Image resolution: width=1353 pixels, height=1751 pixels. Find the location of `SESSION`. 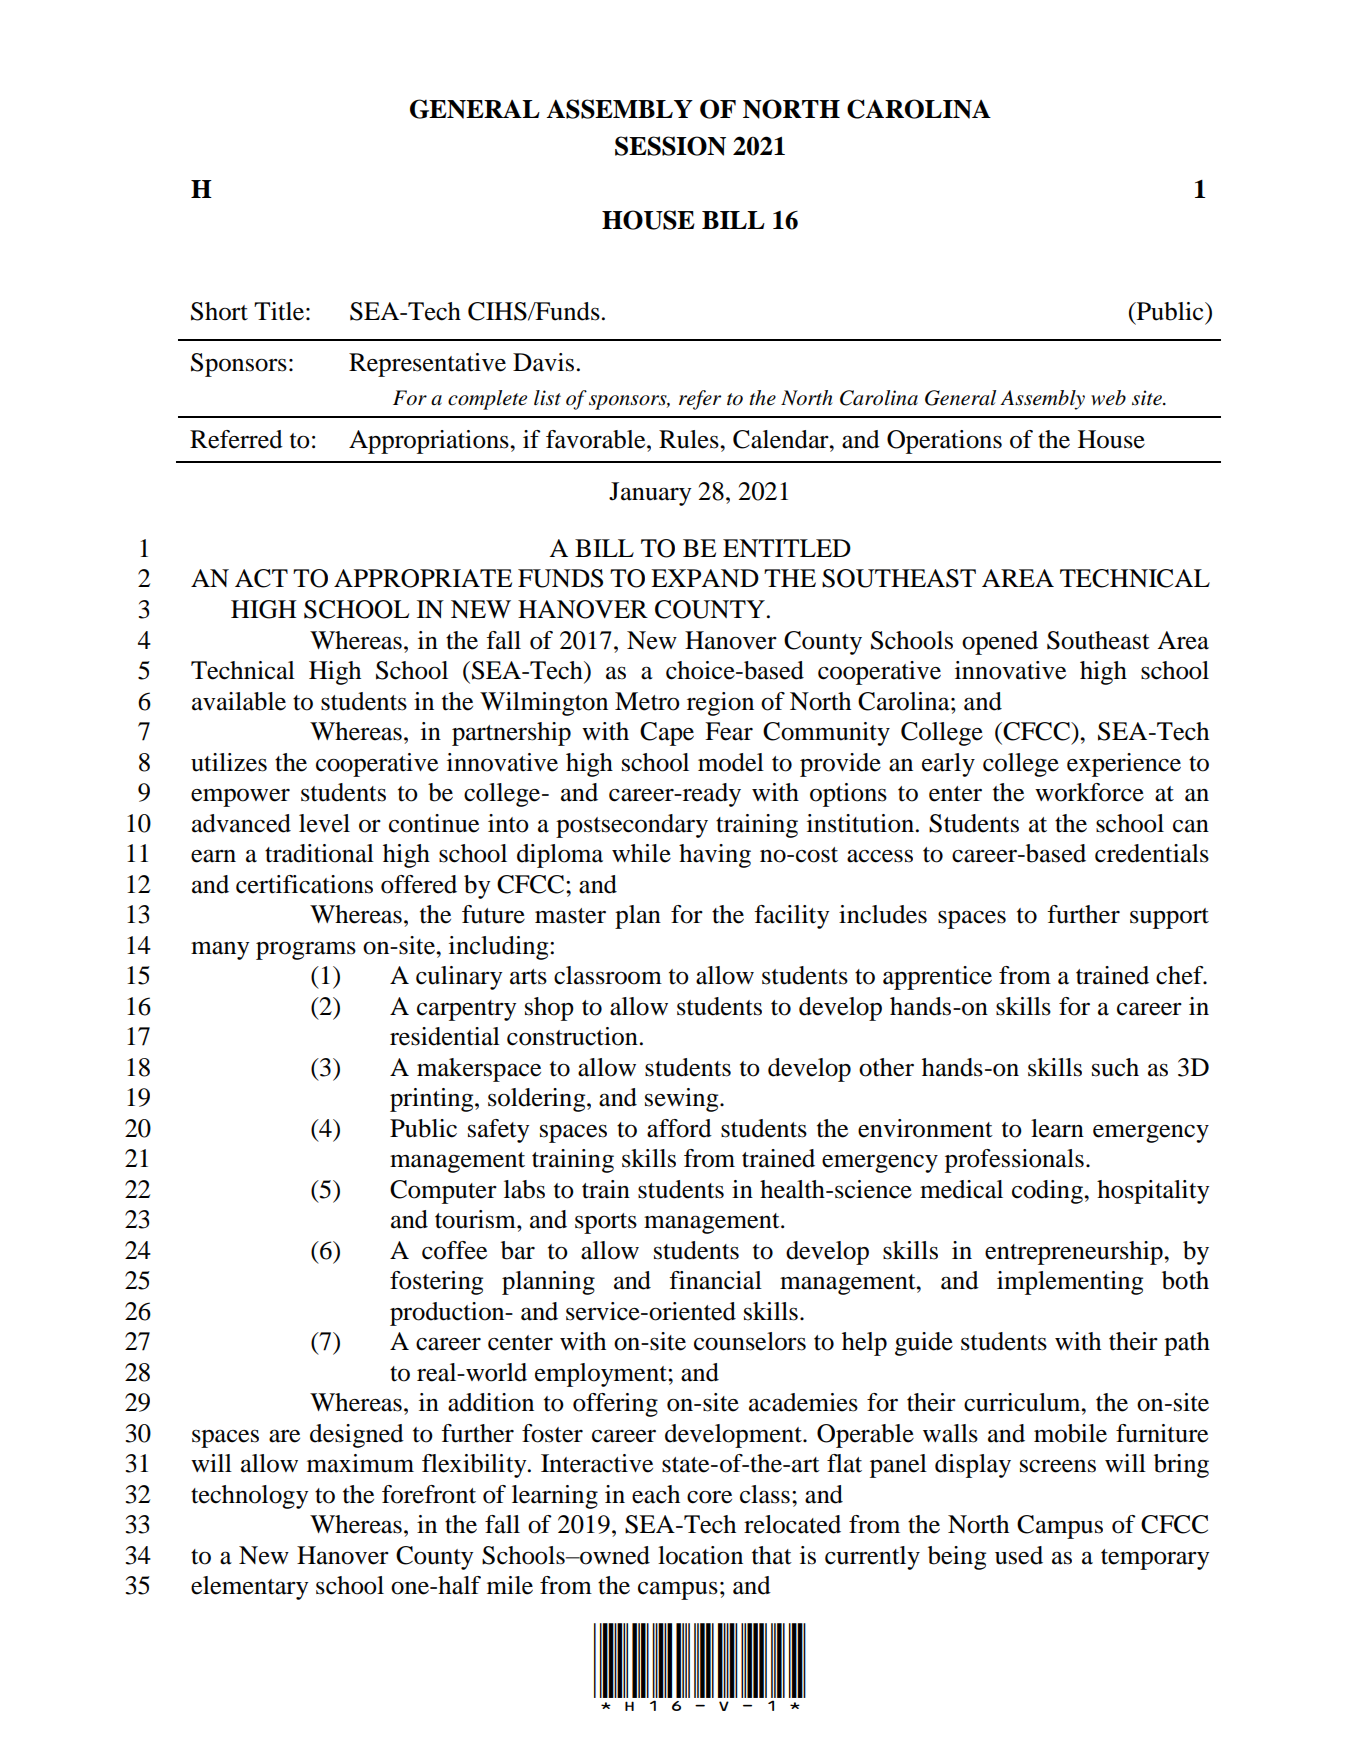

SESSION is located at coordinates (670, 146).
